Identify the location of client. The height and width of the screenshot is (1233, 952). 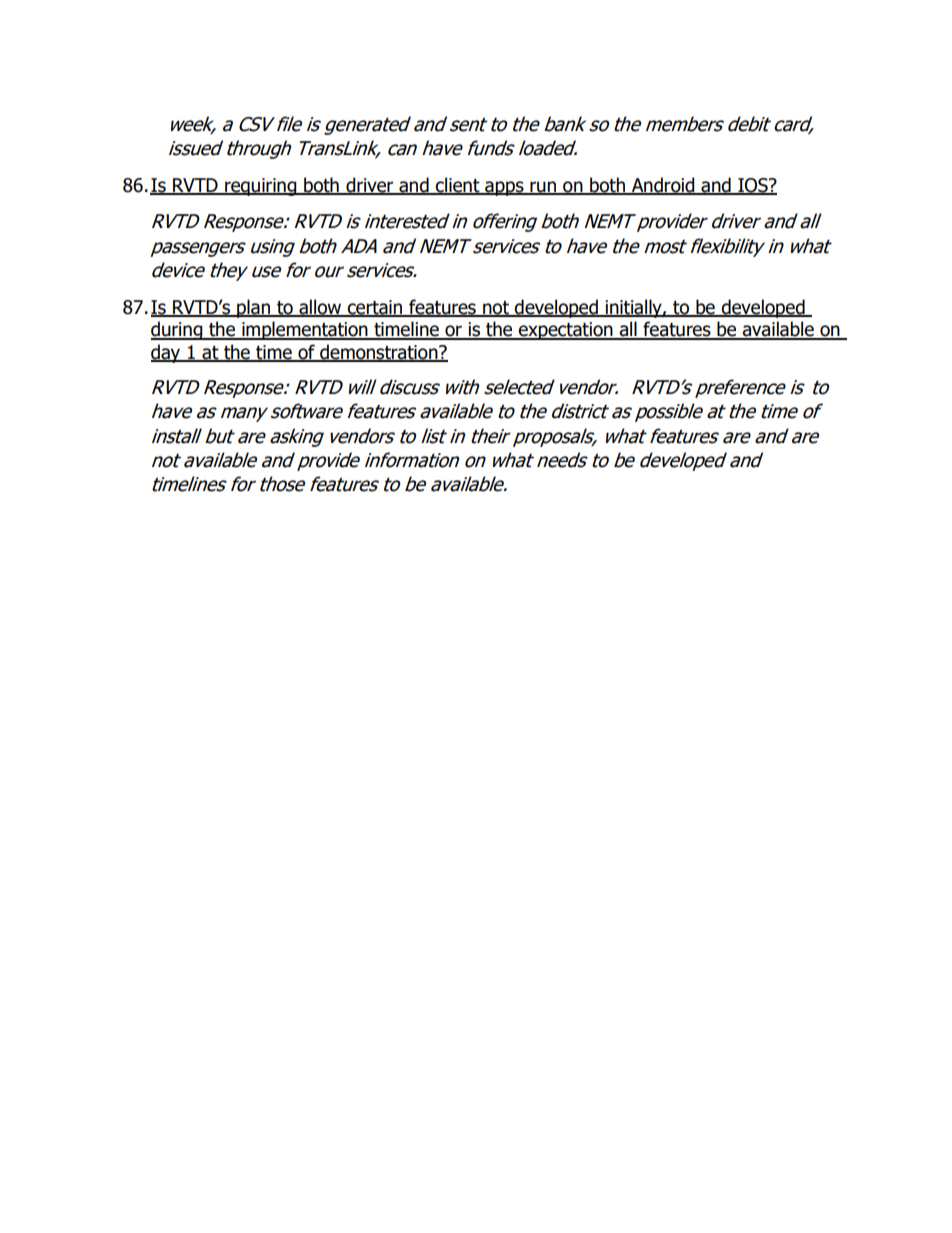
(458, 185).
